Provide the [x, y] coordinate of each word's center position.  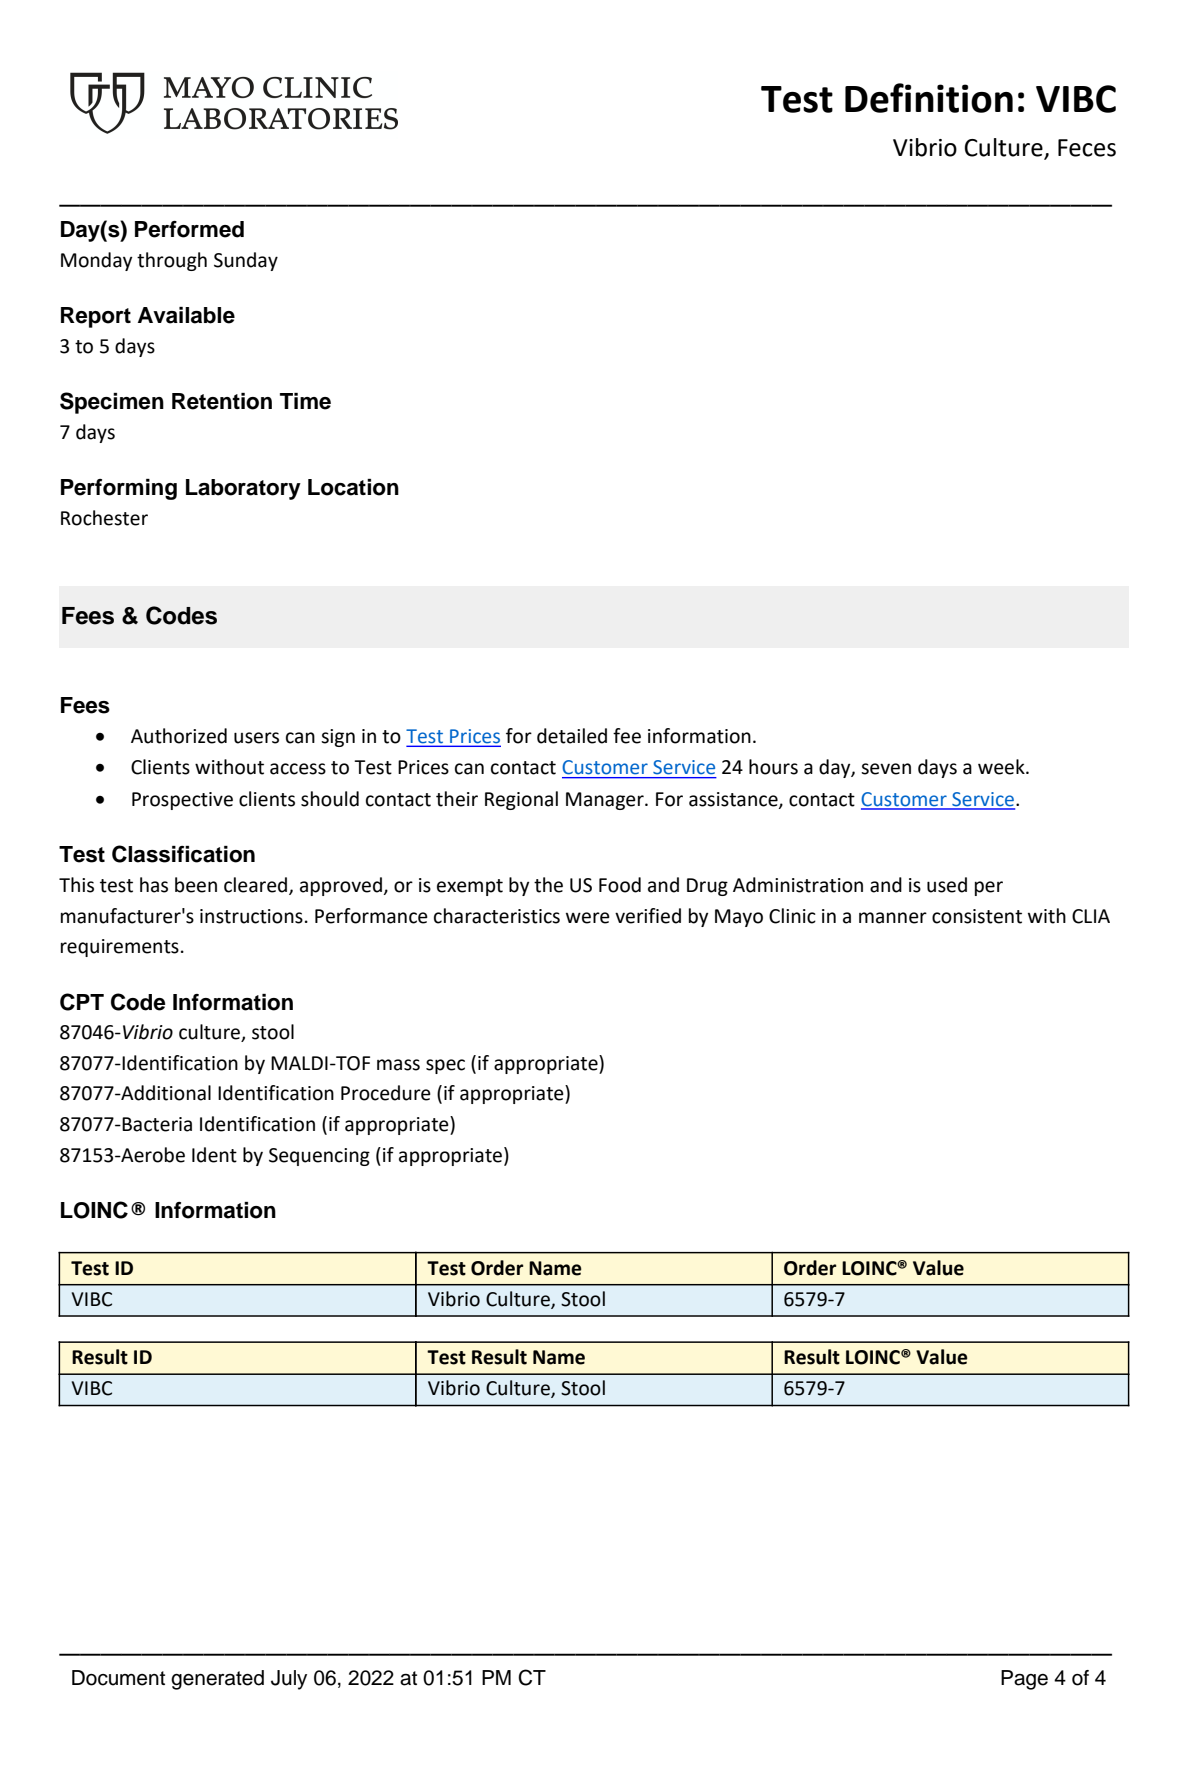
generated [217, 1680]
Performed [189, 229]
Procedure [386, 1093]
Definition [929, 98]
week [1002, 767]
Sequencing [319, 1157]
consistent [977, 916]
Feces [1087, 148]
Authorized [179, 736]
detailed [572, 736]
